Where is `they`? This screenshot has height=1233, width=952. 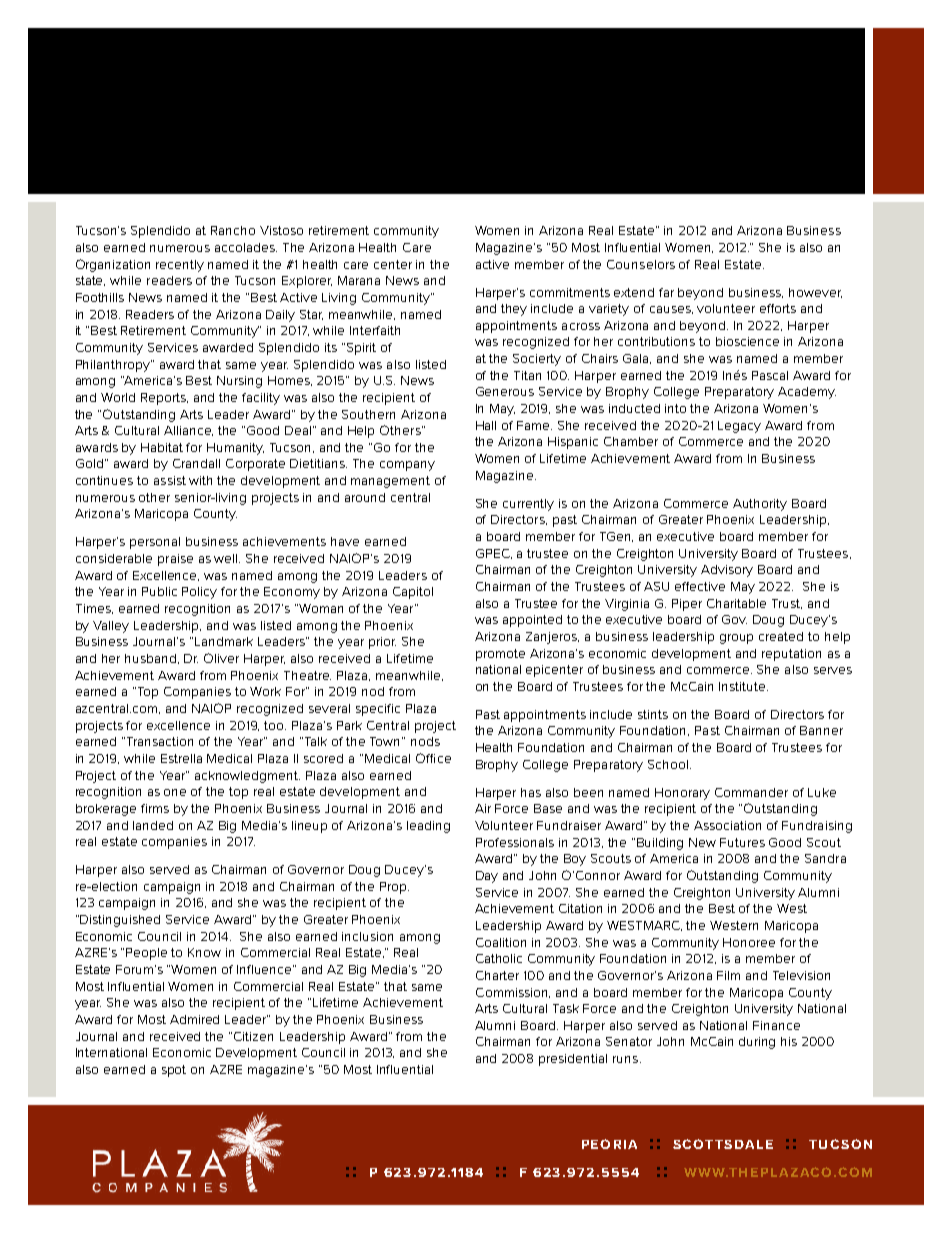
they is located at coordinates (514, 310).
